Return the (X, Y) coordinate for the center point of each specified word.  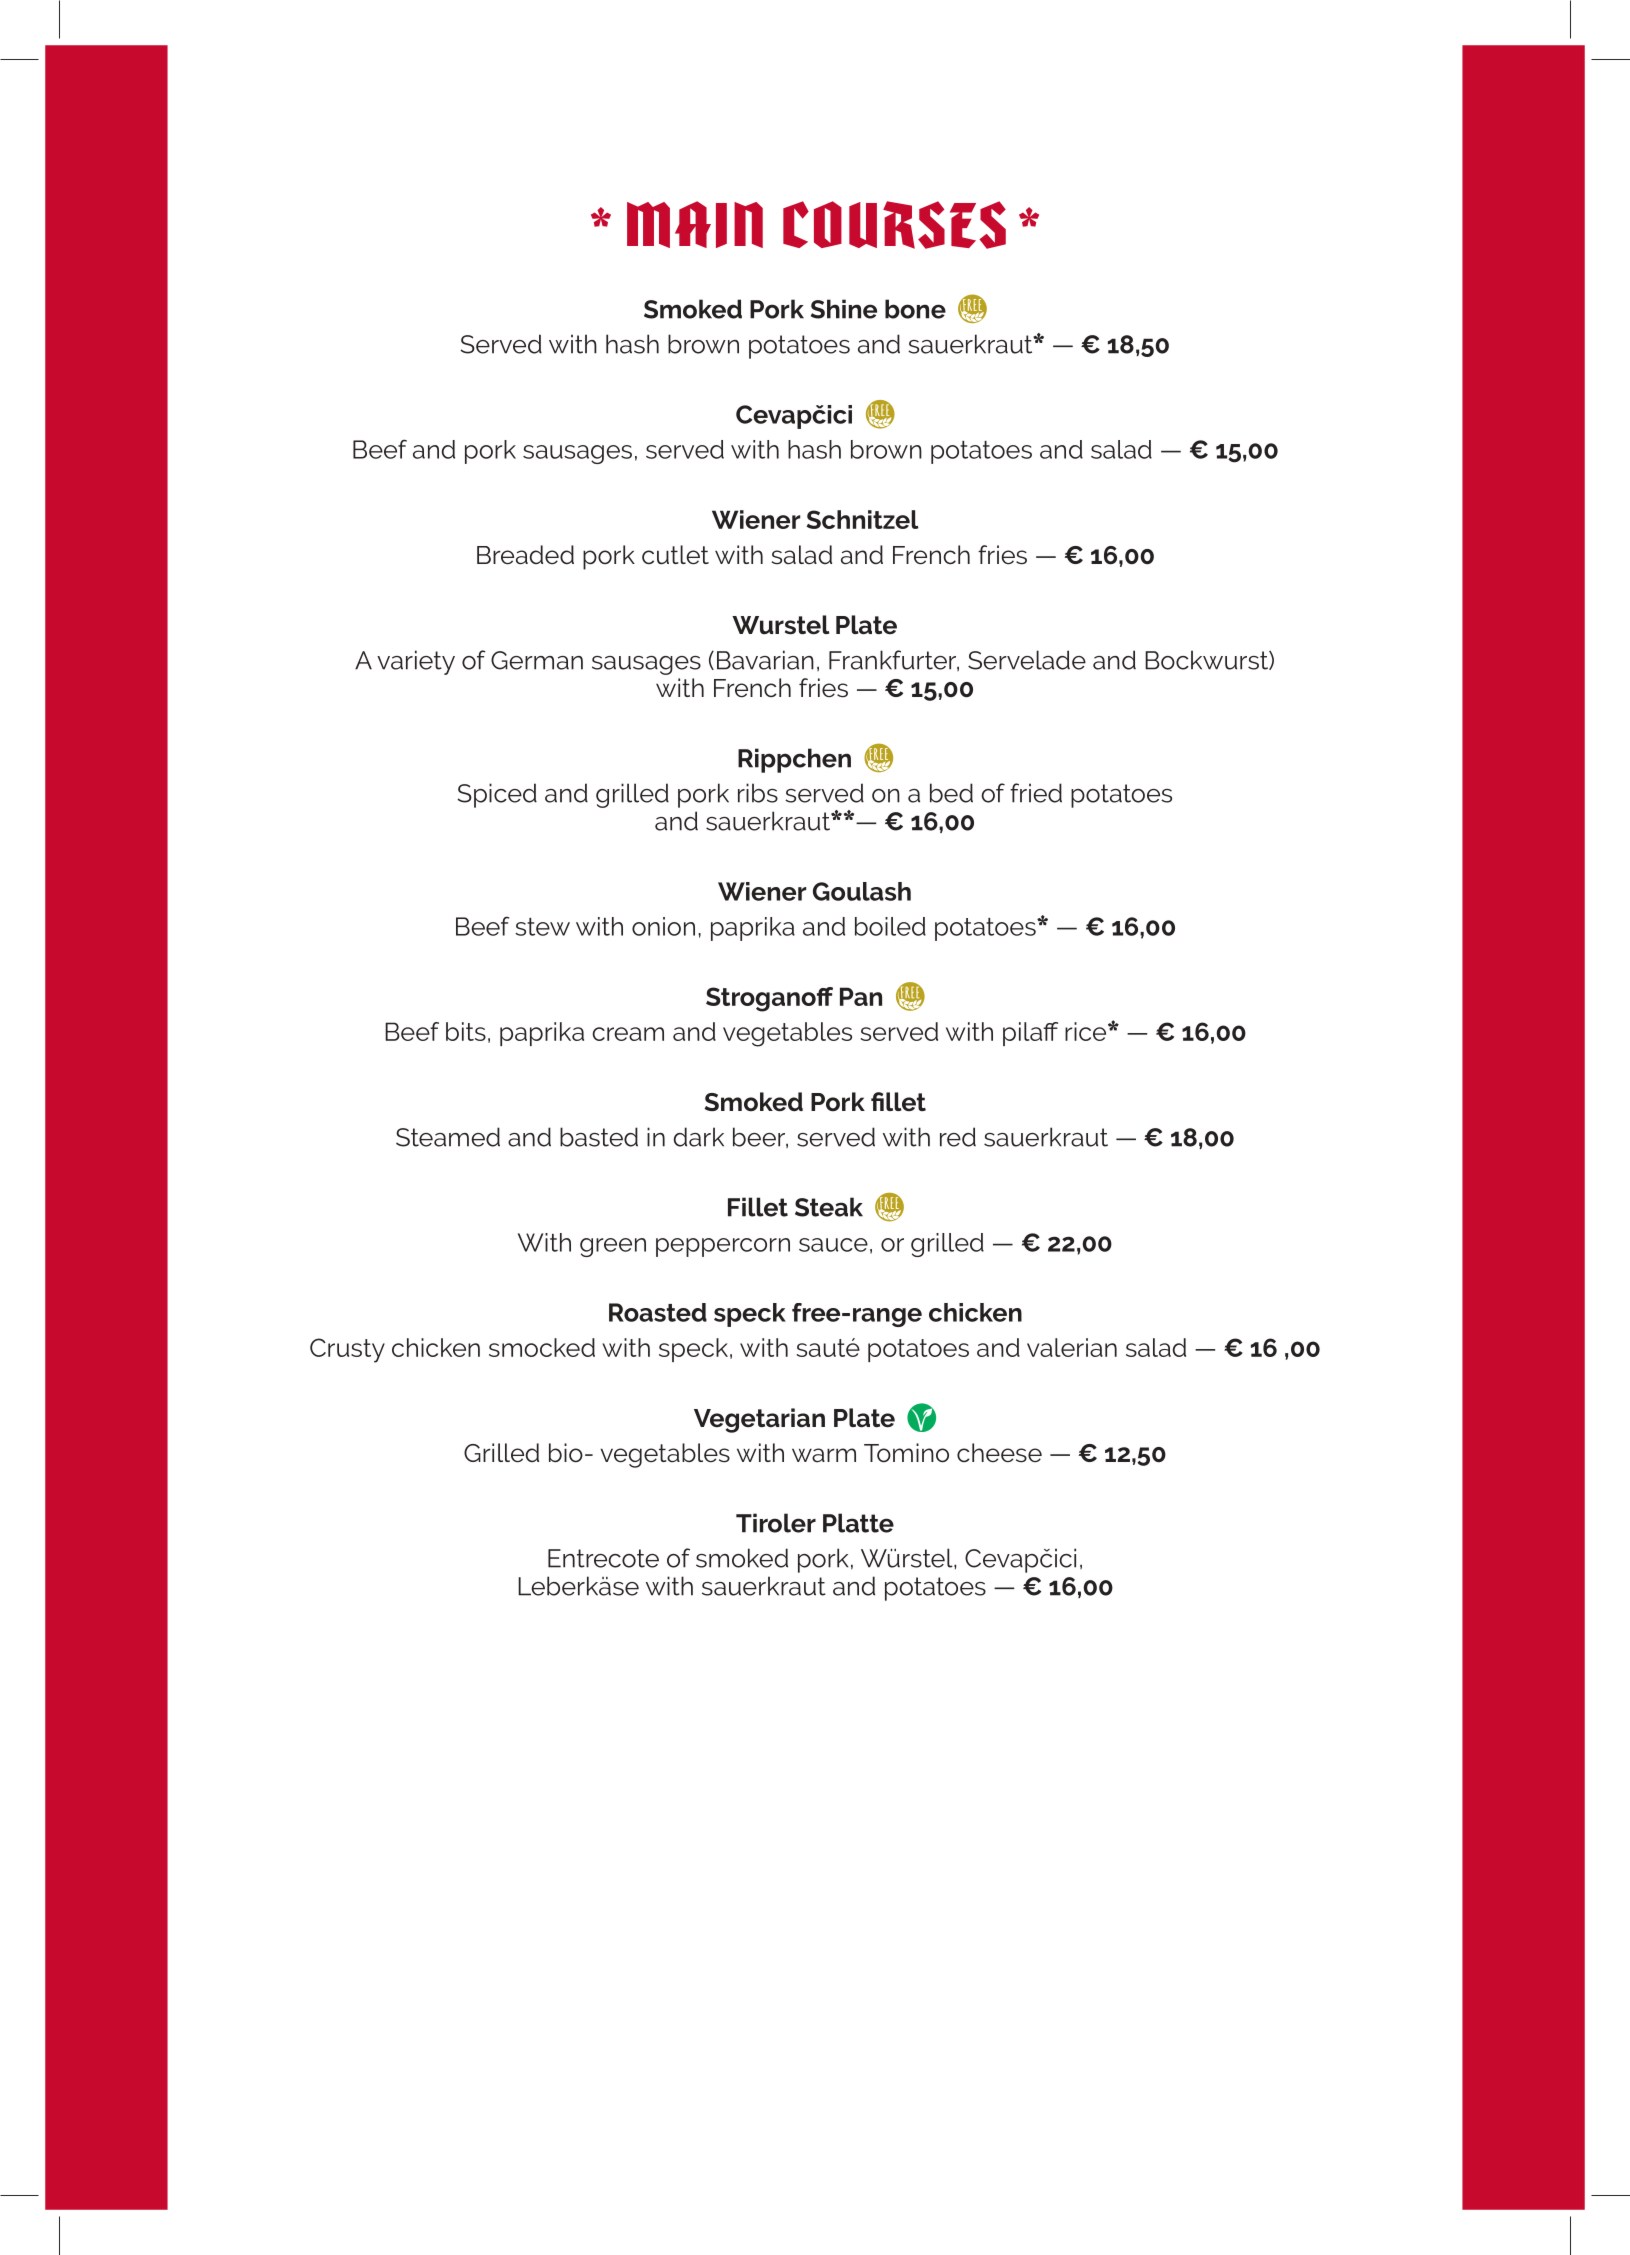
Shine (844, 309)
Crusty (347, 1350)
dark (699, 1137)
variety (416, 662)
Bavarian (765, 660)
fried (1036, 793)
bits (466, 1031)
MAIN (695, 224)
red (958, 1137)
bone (915, 309)
